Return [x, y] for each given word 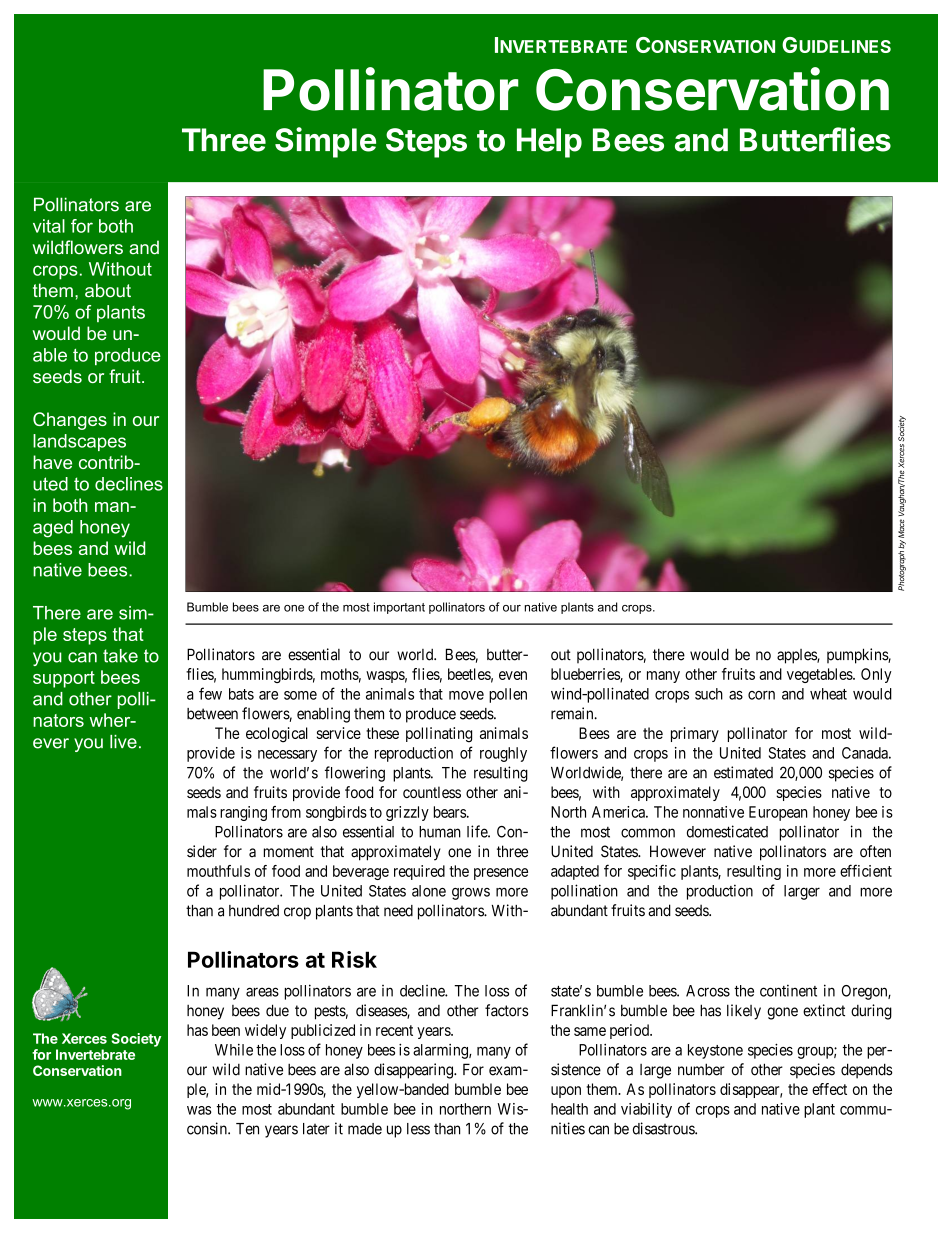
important [399, 608]
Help [549, 143]
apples [797, 656]
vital [49, 226]
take [120, 656]
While [234, 1050]
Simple [325, 142]
